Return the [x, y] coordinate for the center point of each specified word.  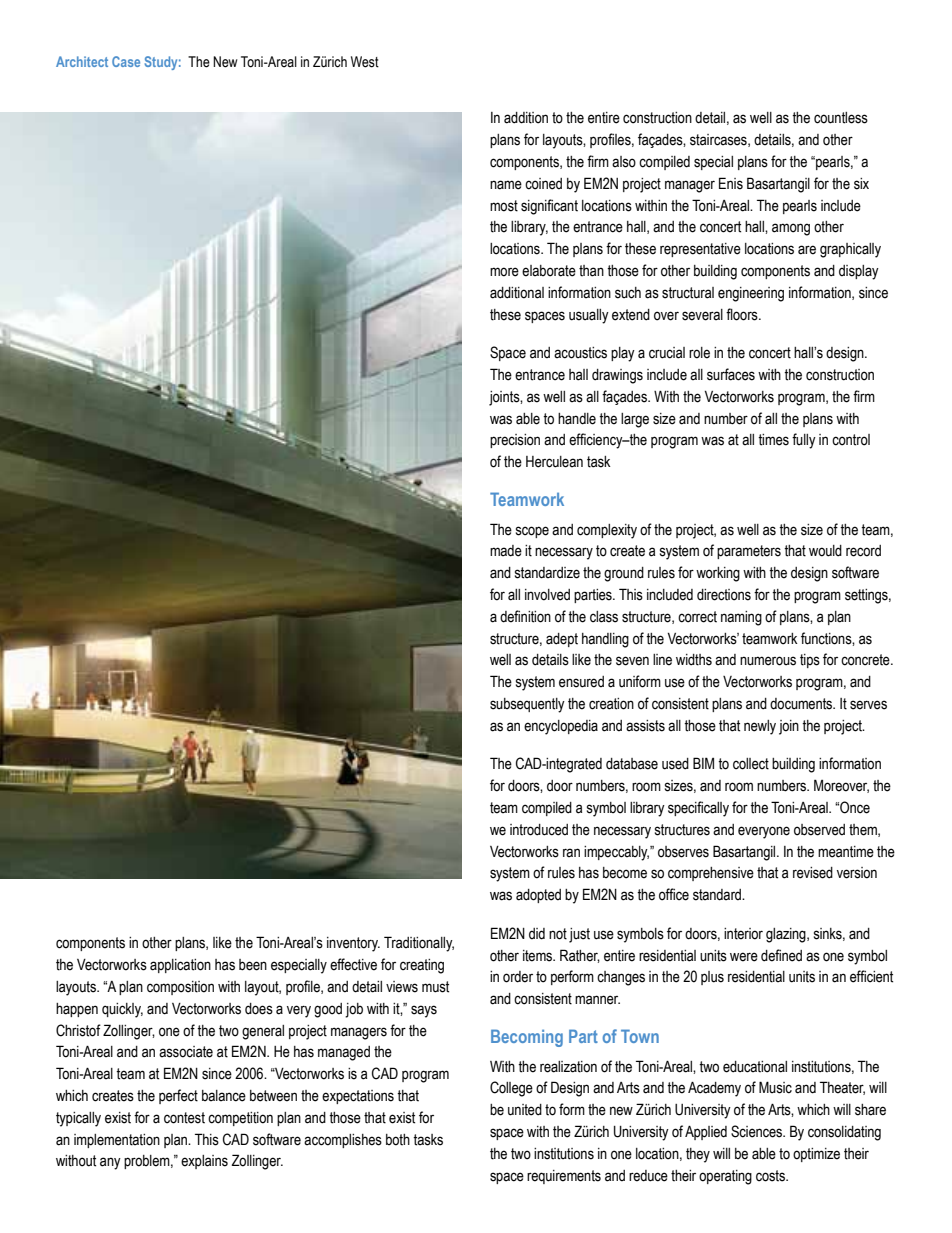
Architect [82, 61]
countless [841, 118]
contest [184, 1118]
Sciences [758, 1131]
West [365, 62]
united [525, 1110]
